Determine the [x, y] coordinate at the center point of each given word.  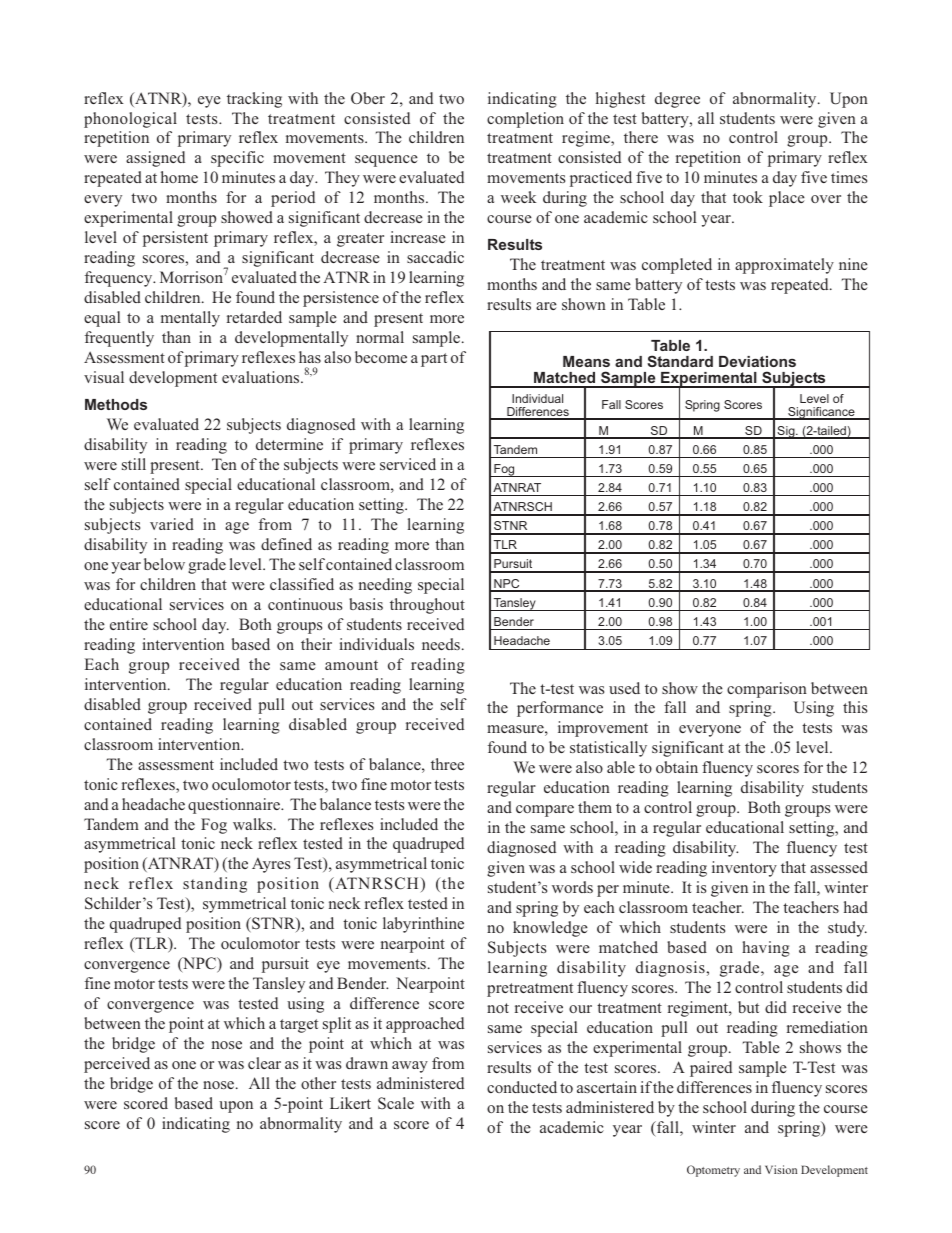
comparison [767, 690]
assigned [155, 159]
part [434, 360]
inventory [744, 869]
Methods [116, 404]
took [748, 197]
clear [264, 1063]
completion [525, 120]
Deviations [757, 361]
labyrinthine [423, 925]
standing [215, 885]
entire [129, 624]
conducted [522, 1087]
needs [441, 644]
